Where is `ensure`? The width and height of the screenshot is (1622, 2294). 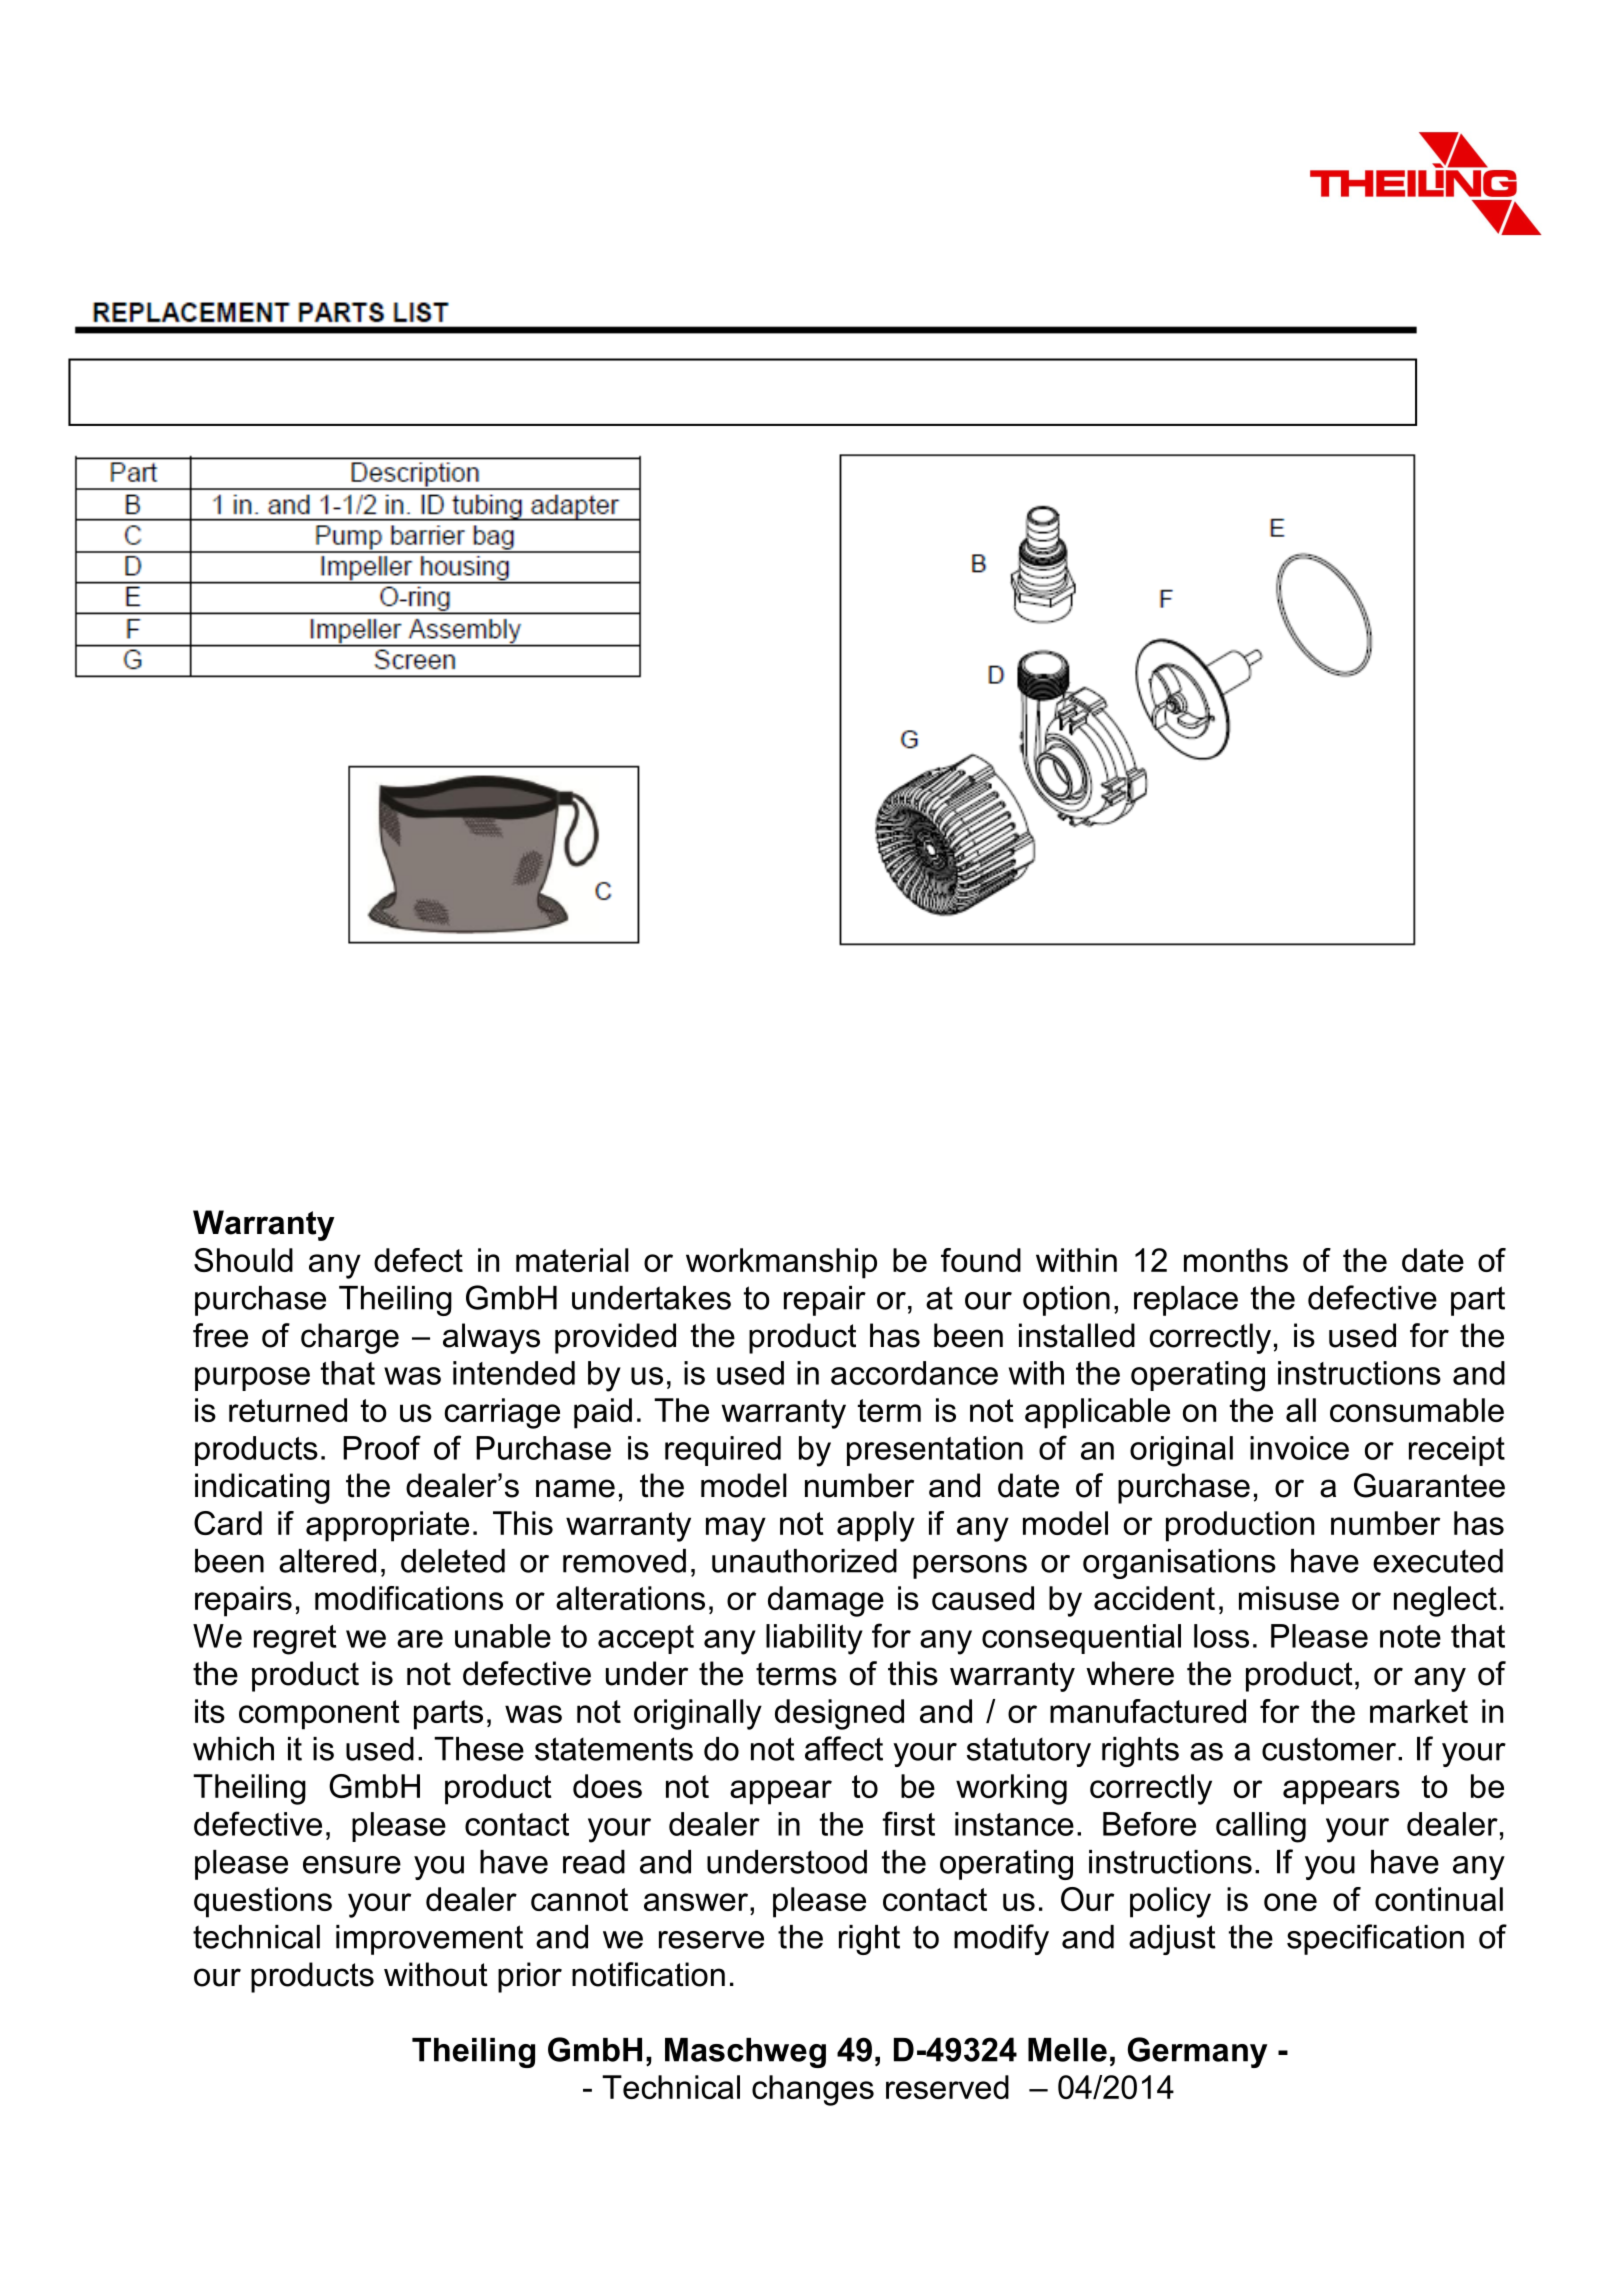 ensure is located at coordinates (352, 1865).
